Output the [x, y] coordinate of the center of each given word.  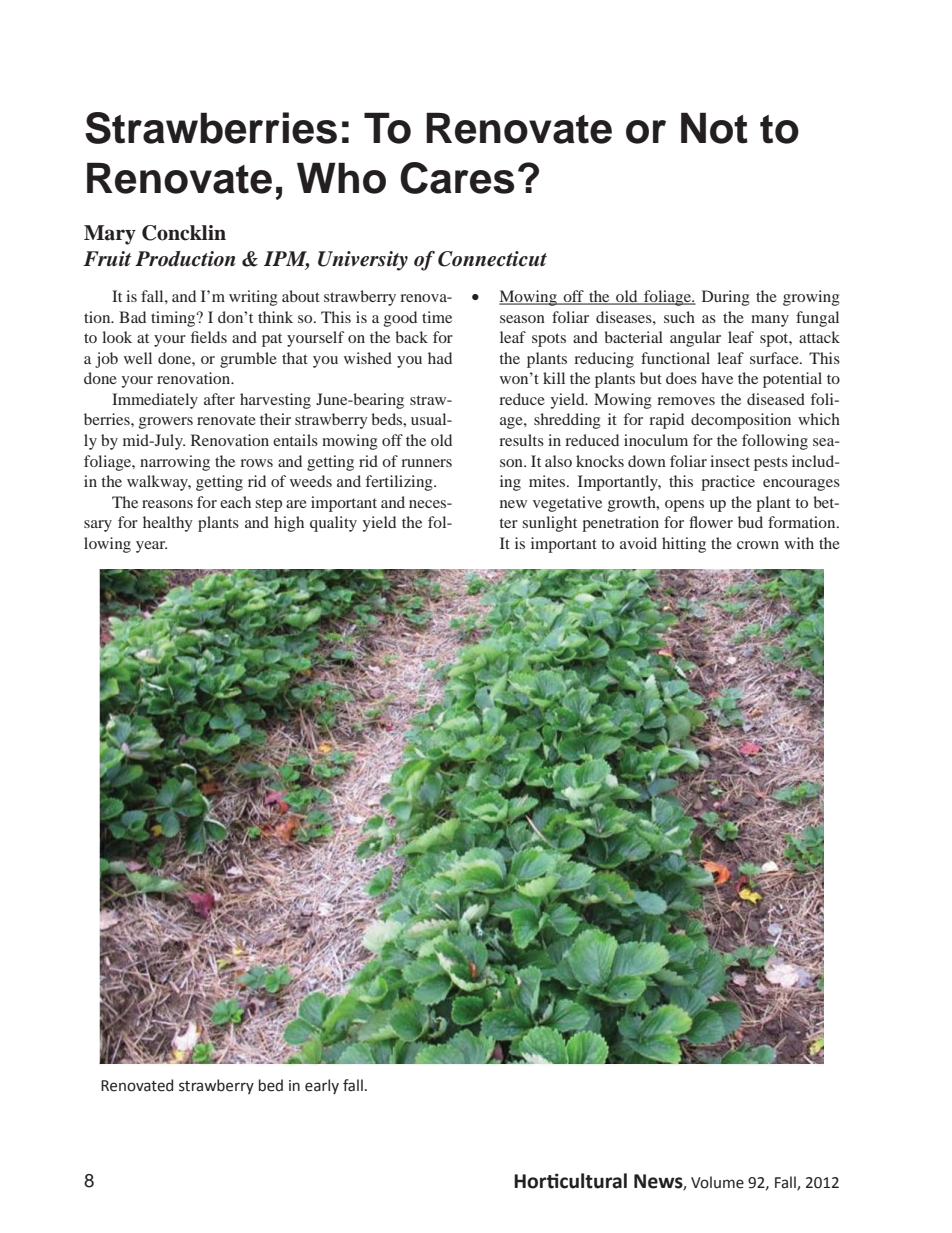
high [289, 524]
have [717, 378]
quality [333, 524]
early [322, 1086]
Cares [457, 178]
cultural [593, 1181]
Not [714, 128]
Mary [110, 235]
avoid [638, 543]
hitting [684, 545]
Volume [717, 1182]
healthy [168, 524]
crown [758, 545]
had [440, 358]
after [219, 399]
